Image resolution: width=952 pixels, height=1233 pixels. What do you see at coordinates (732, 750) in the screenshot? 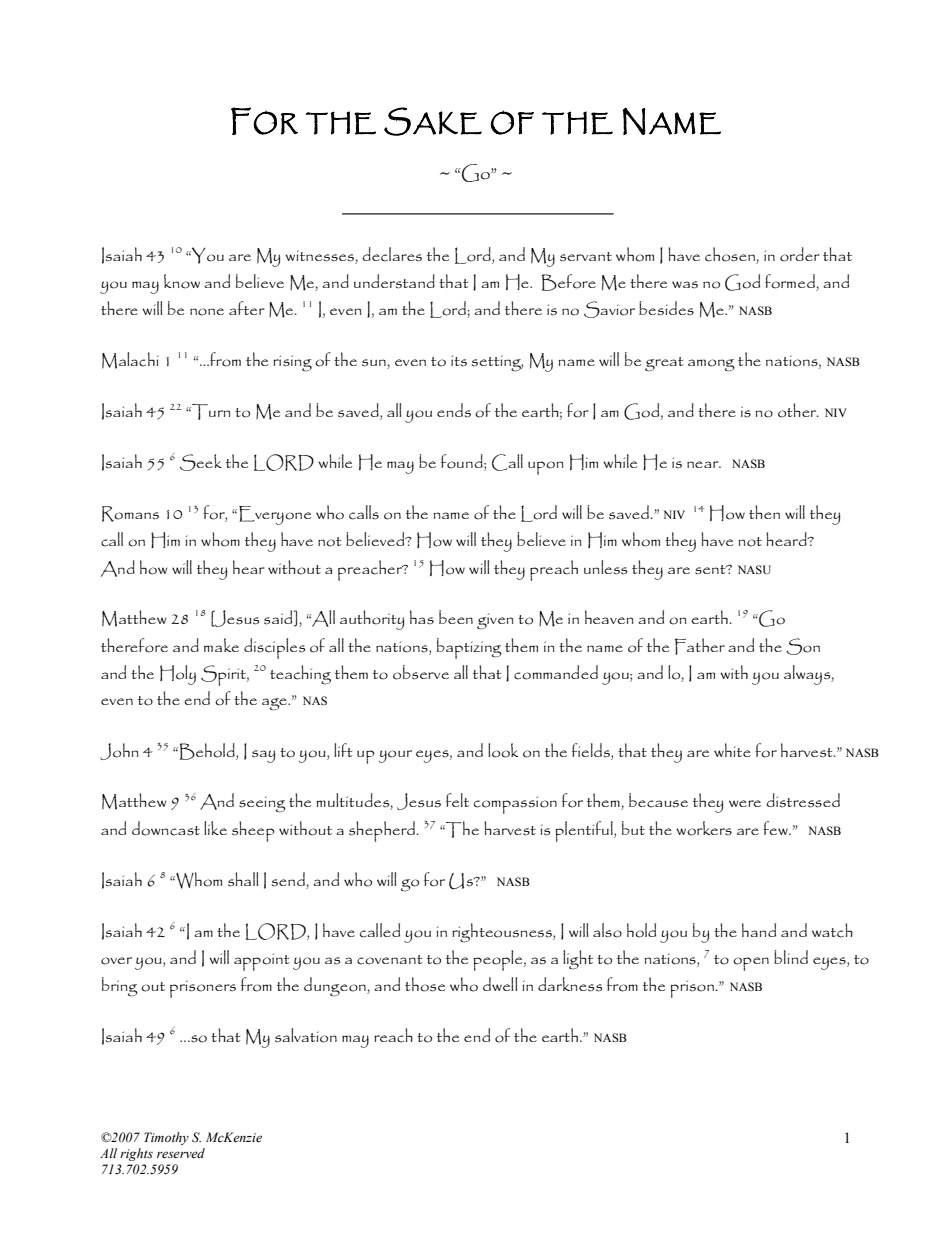
I see `white` at bounding box center [732, 750].
